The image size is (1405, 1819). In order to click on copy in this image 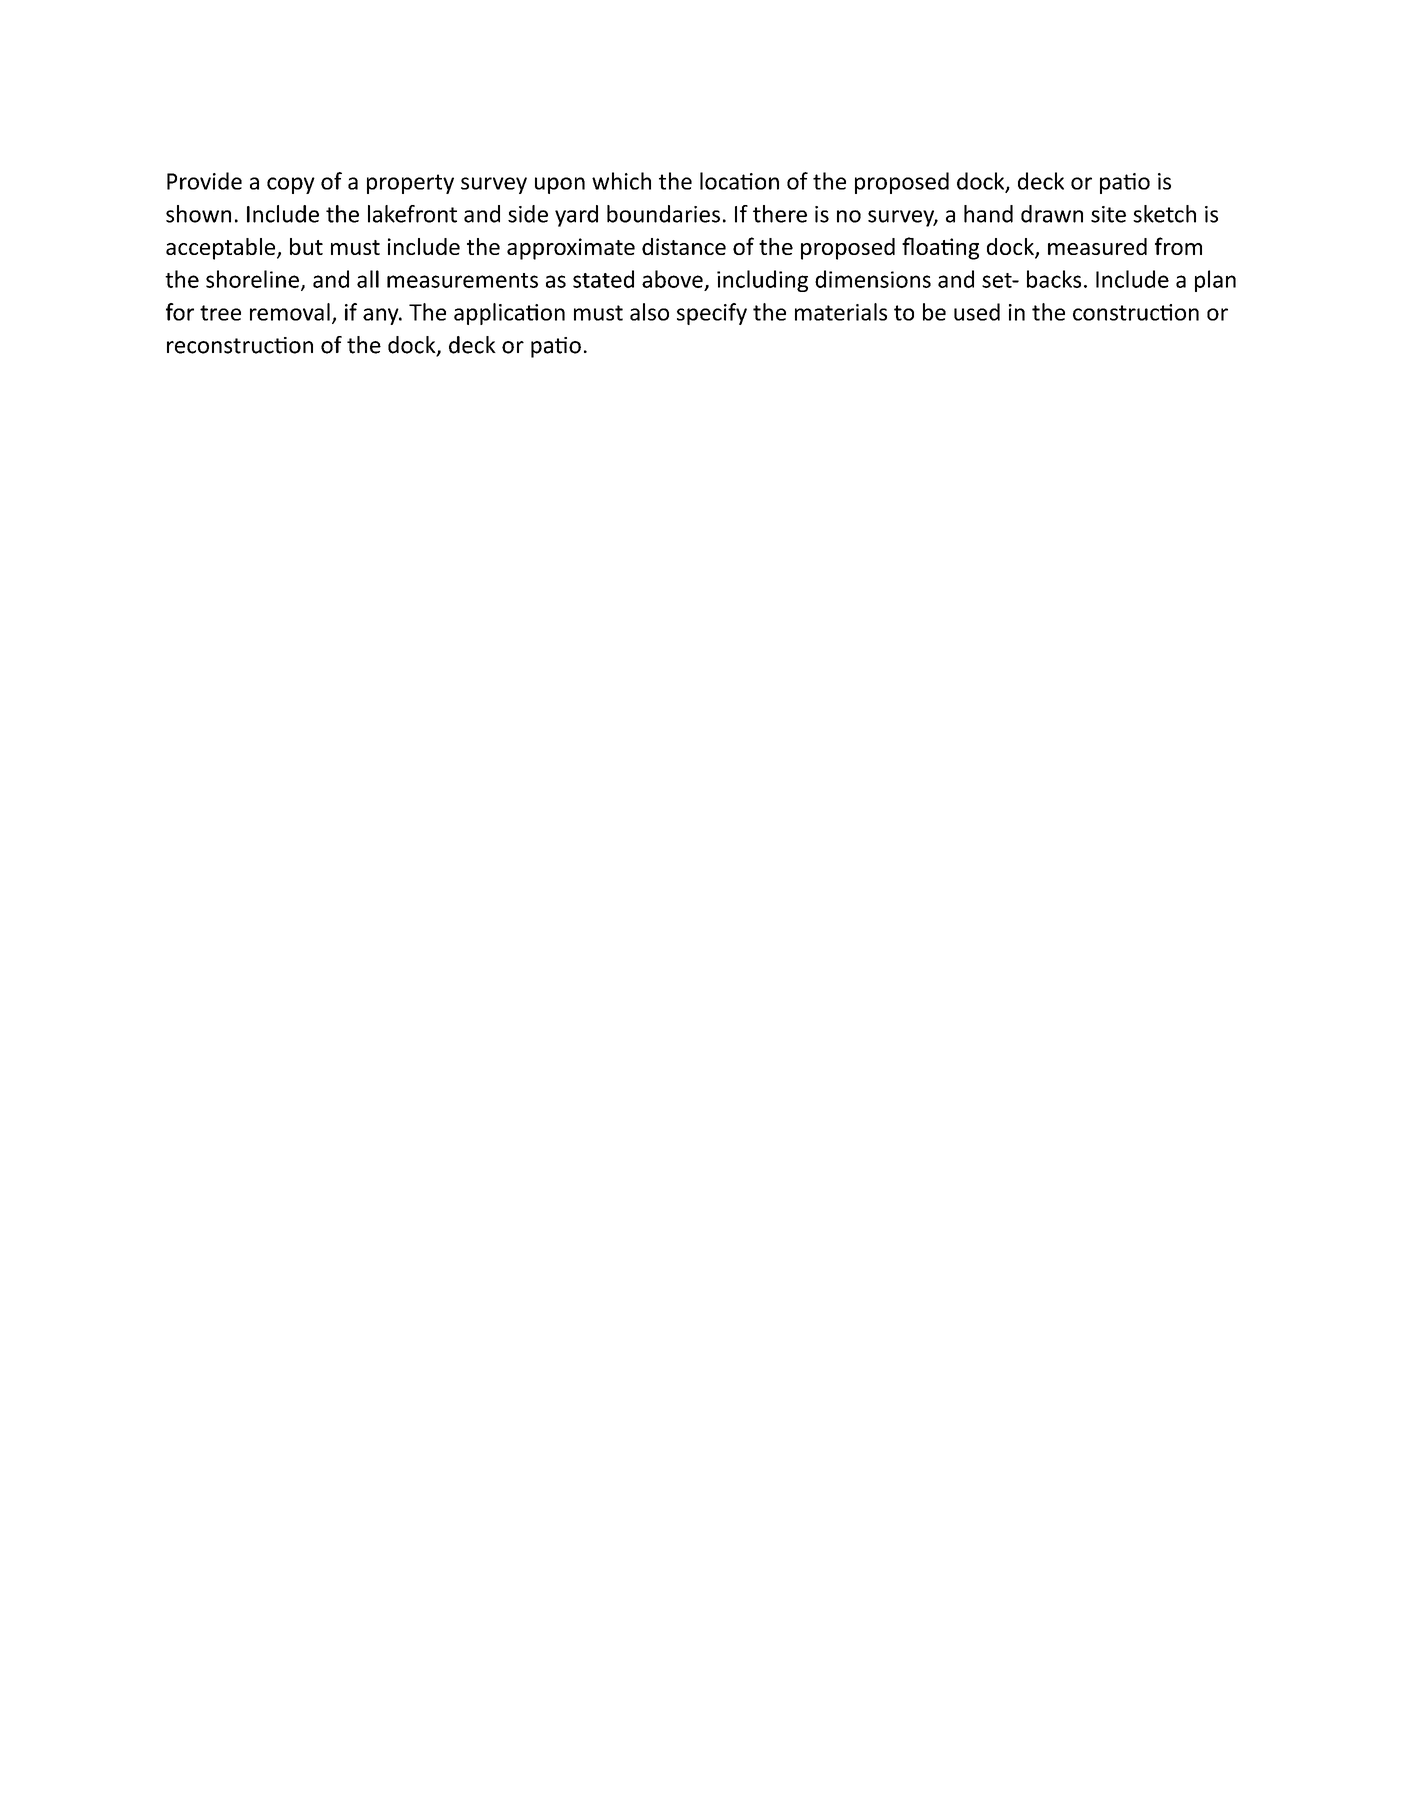, I will do `click(291, 185)`.
